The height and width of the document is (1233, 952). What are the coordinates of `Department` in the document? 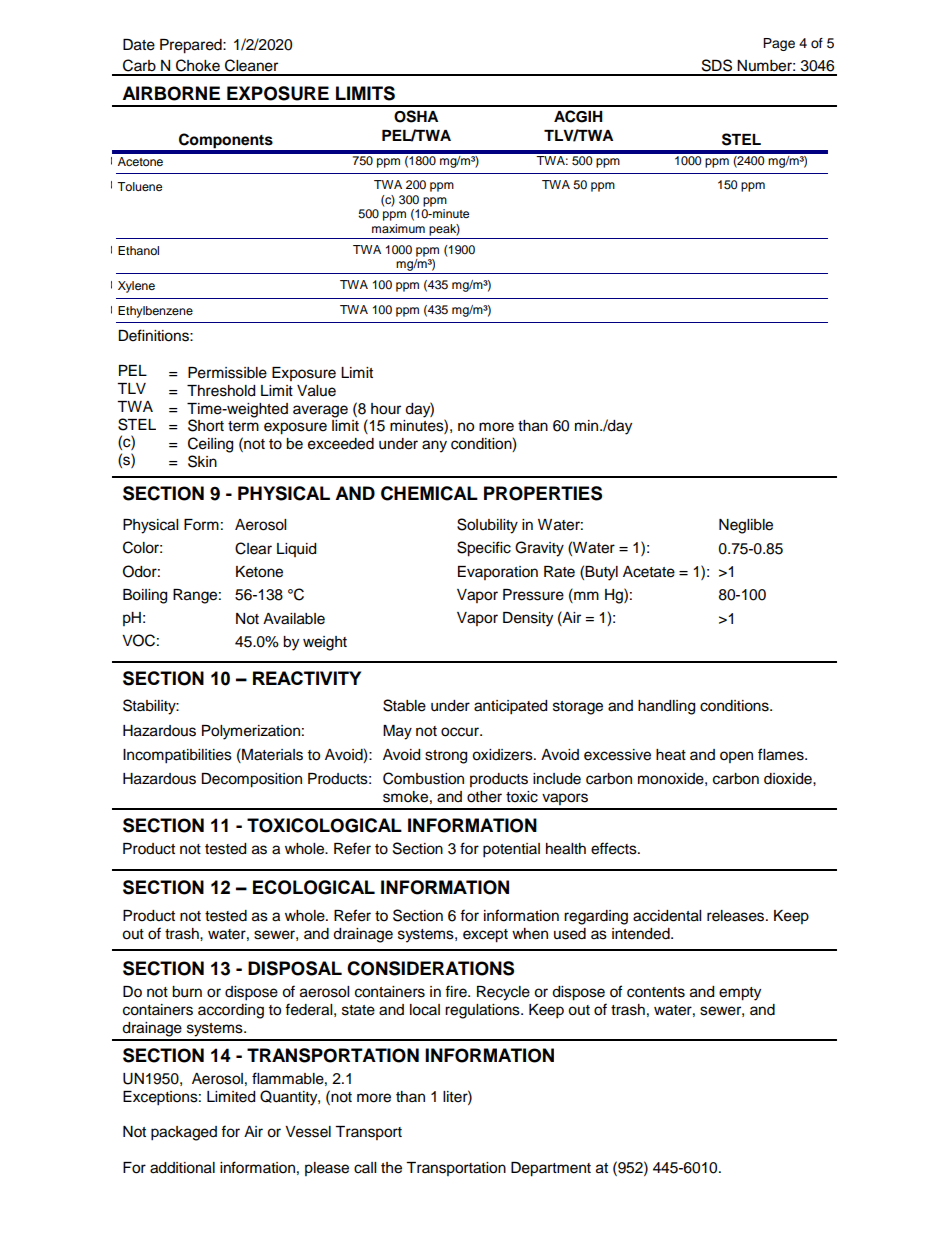 It's located at (551, 1169).
